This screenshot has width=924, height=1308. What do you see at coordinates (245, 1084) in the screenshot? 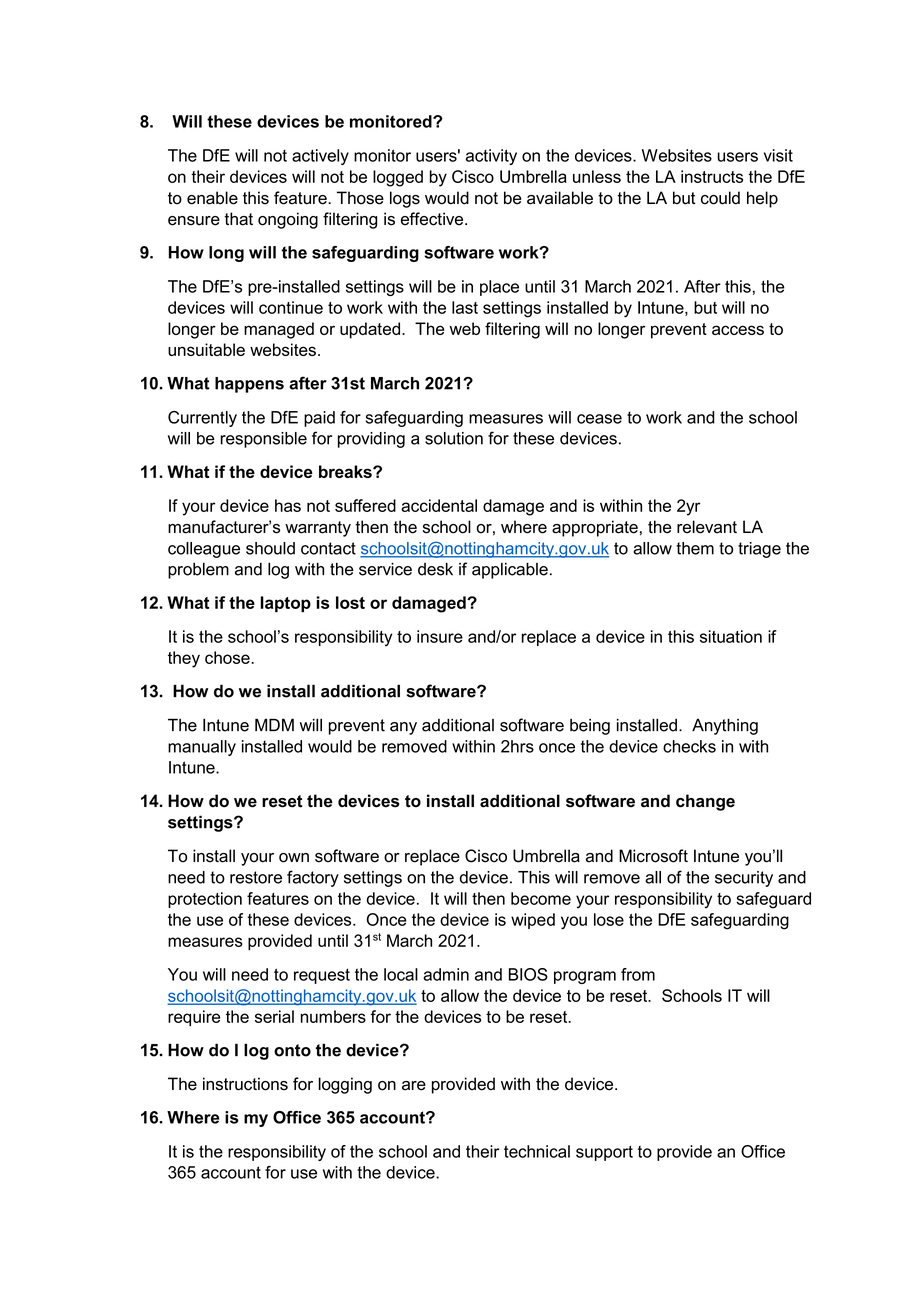
I see `instructions` at bounding box center [245, 1084].
